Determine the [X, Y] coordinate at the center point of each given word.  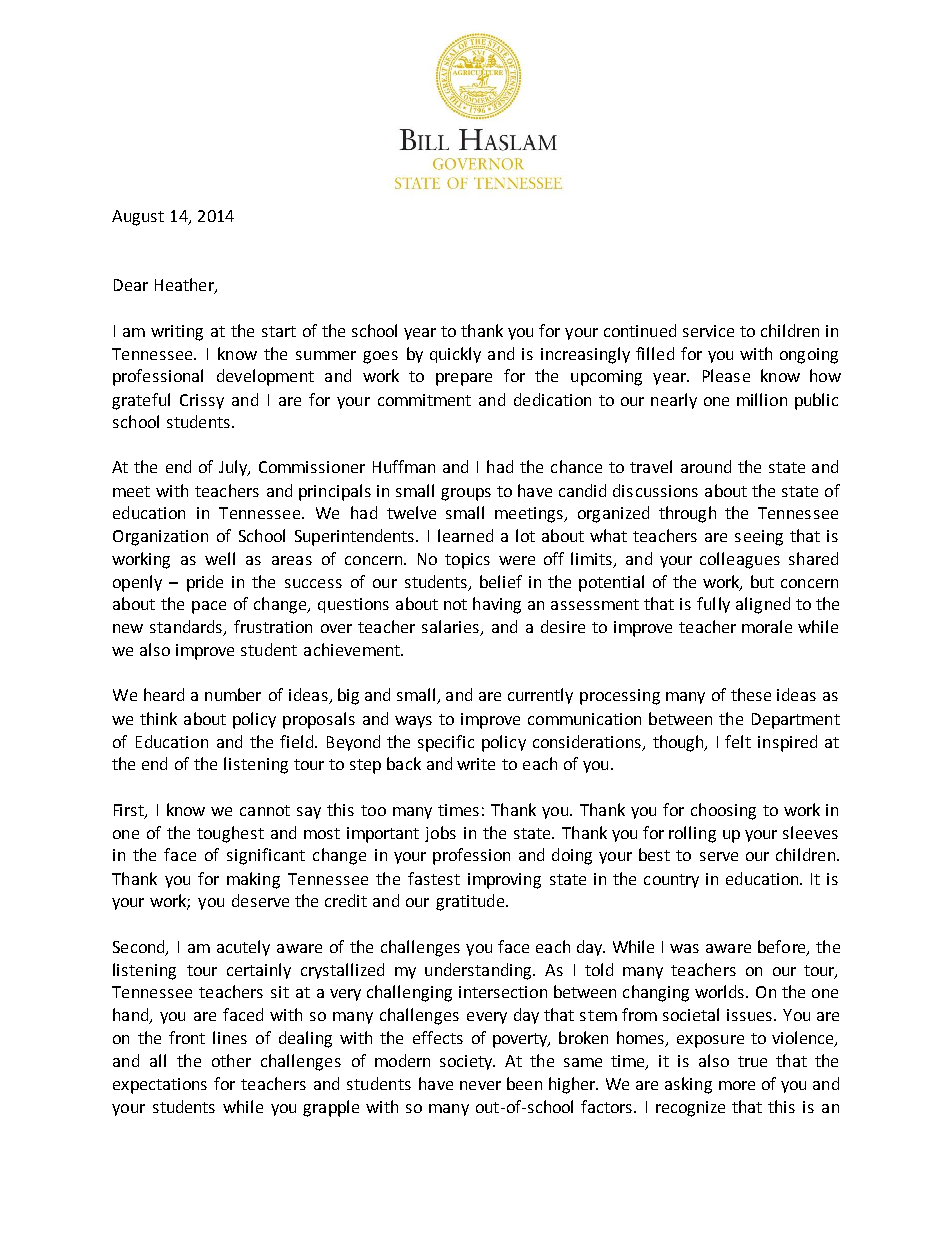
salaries [451, 628]
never [480, 1085]
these [751, 694]
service [708, 331]
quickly [455, 355]
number [233, 694]
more [737, 1085]
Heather [185, 286]
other [231, 1060]
